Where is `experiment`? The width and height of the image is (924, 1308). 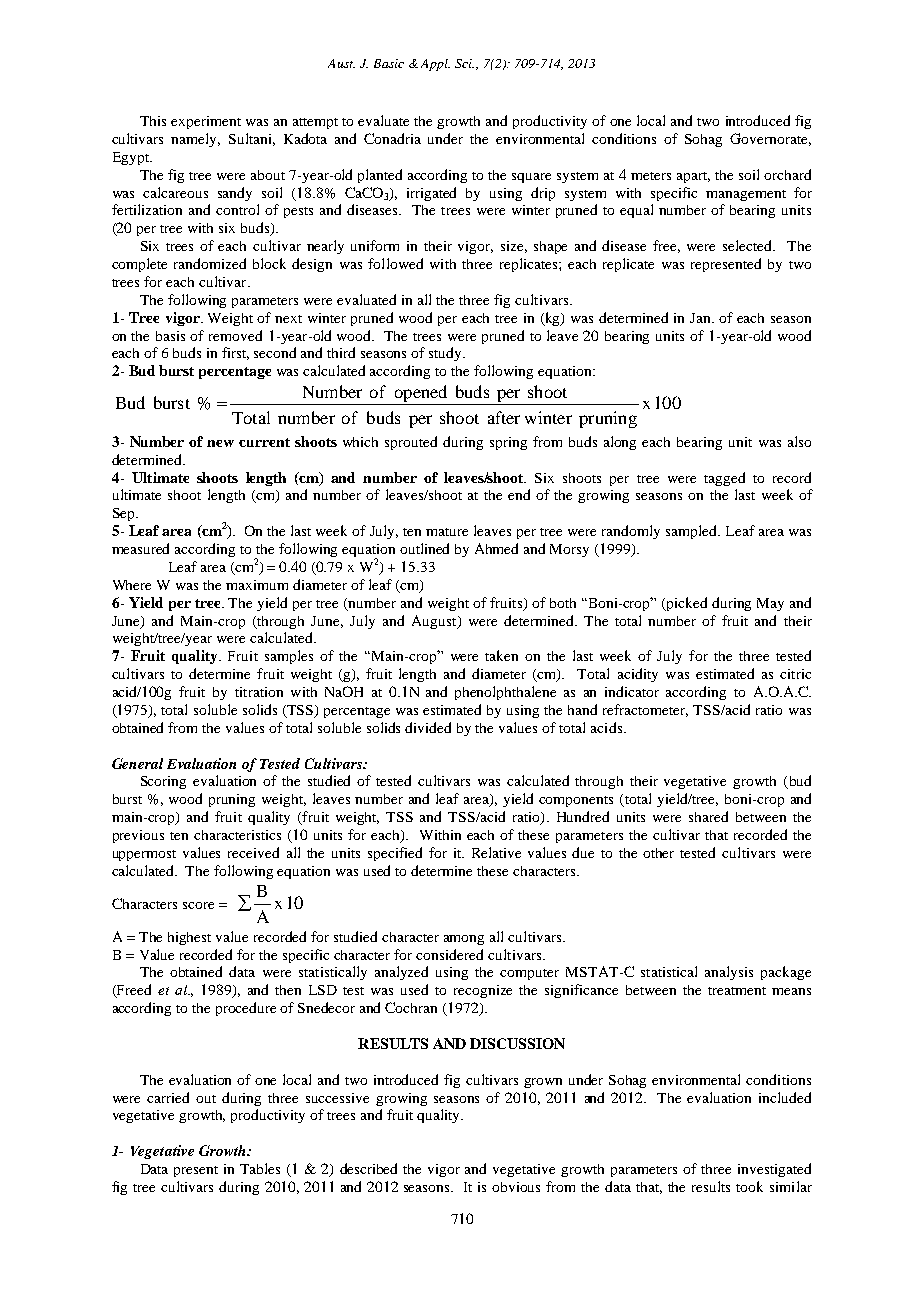 experiment is located at coordinates (206, 122).
